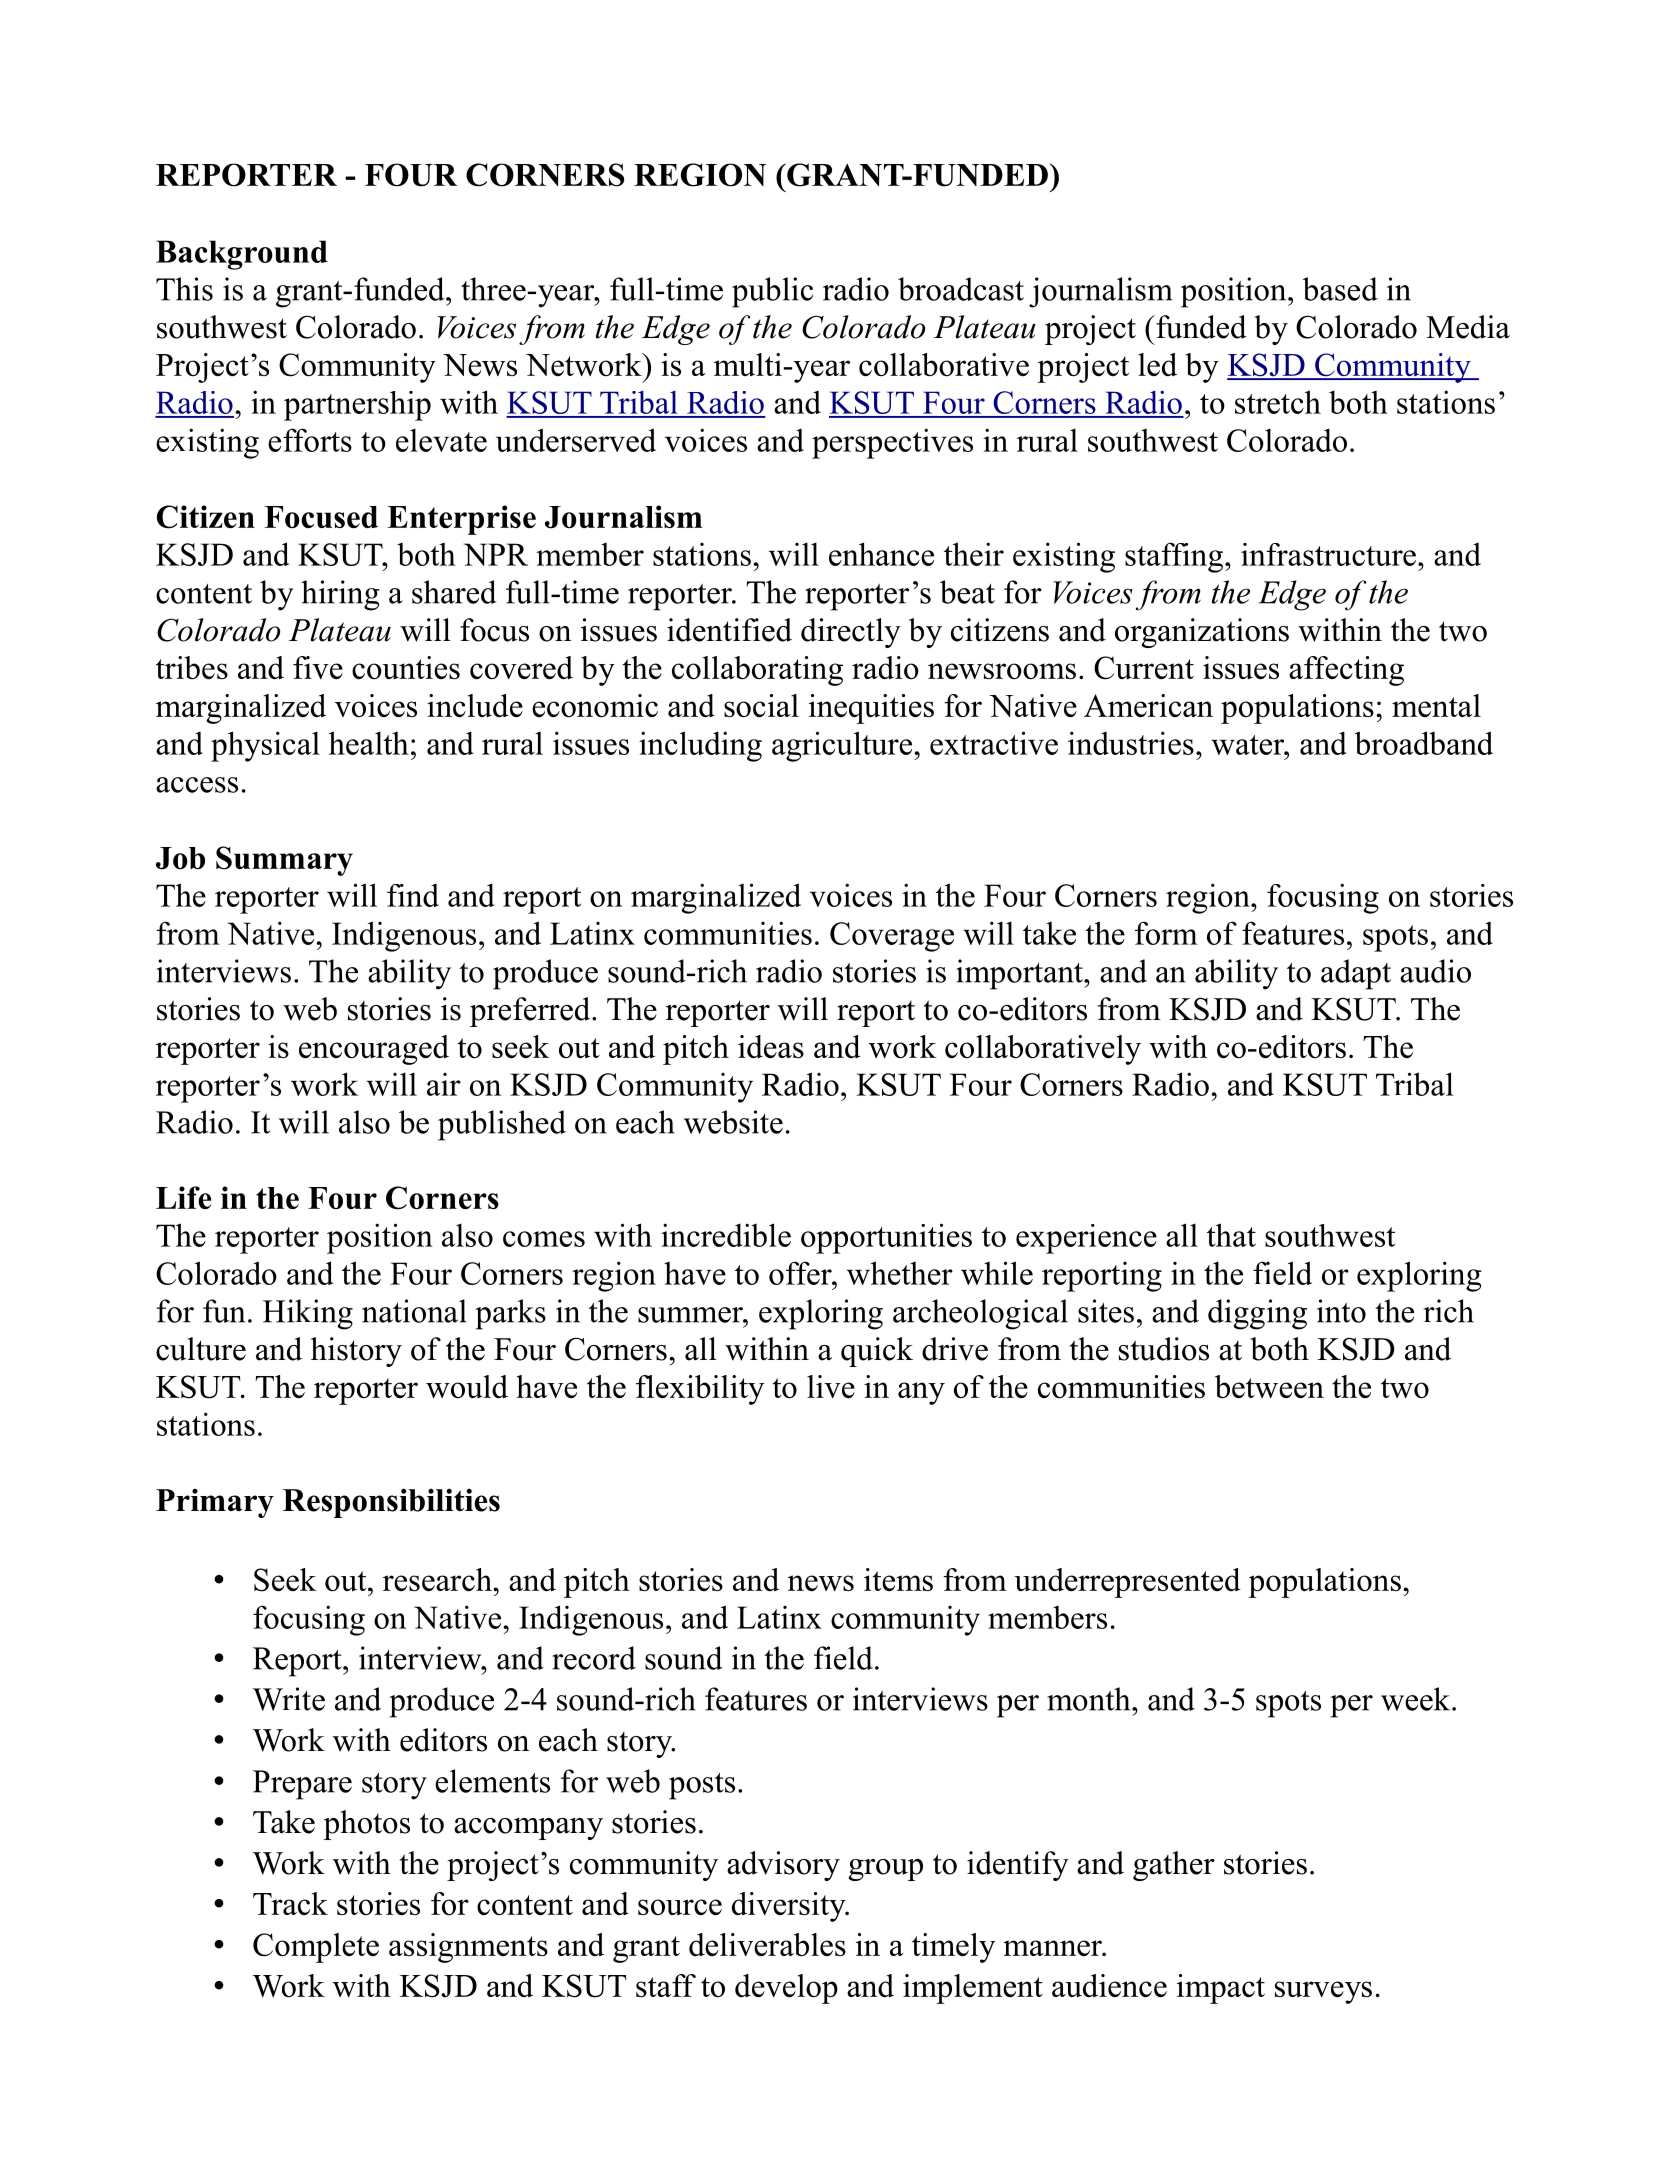 The image size is (1675, 2168). What do you see at coordinates (1231, 1235) in the screenshot?
I see `that` at bounding box center [1231, 1235].
